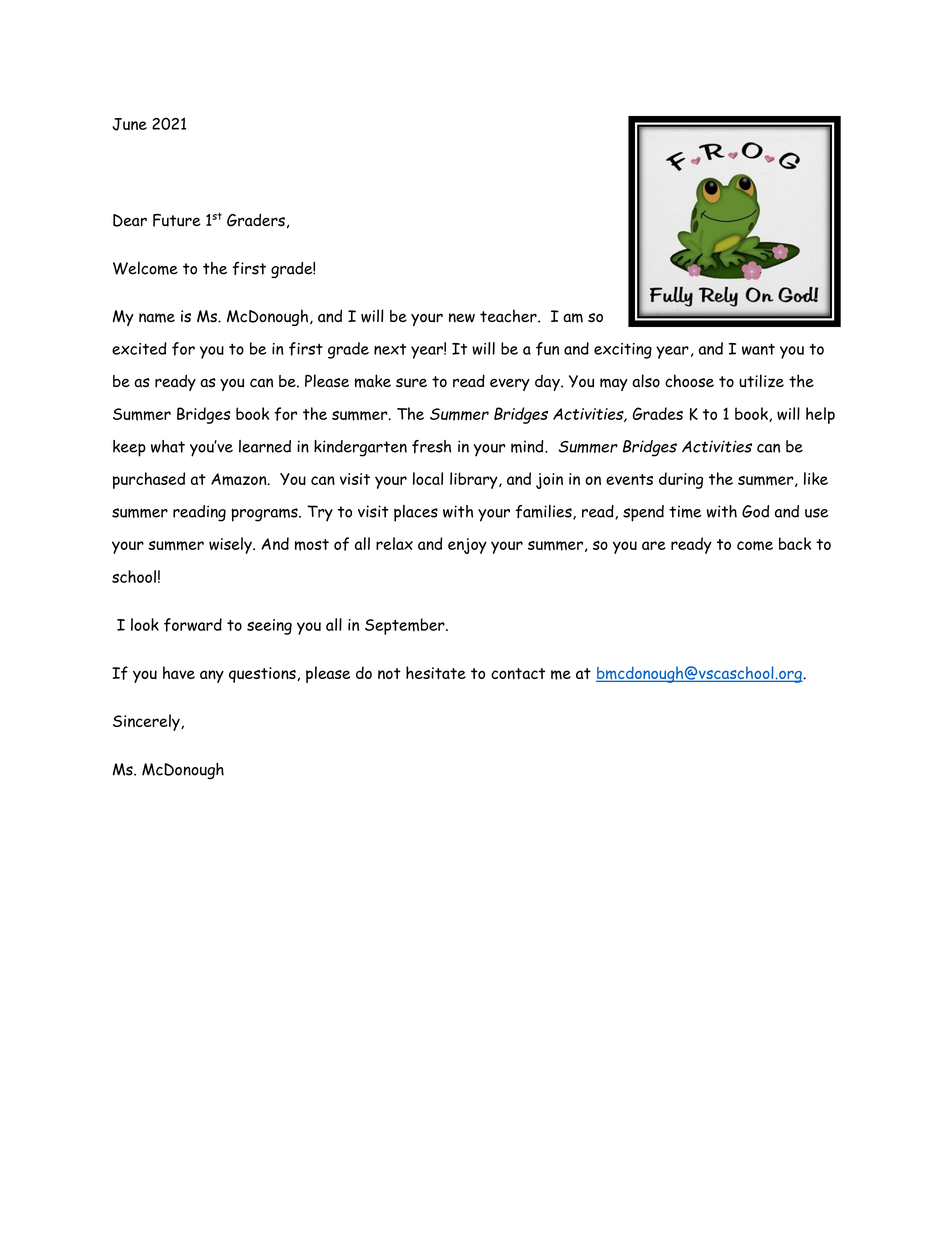  I want to click on what, so click(168, 446).
